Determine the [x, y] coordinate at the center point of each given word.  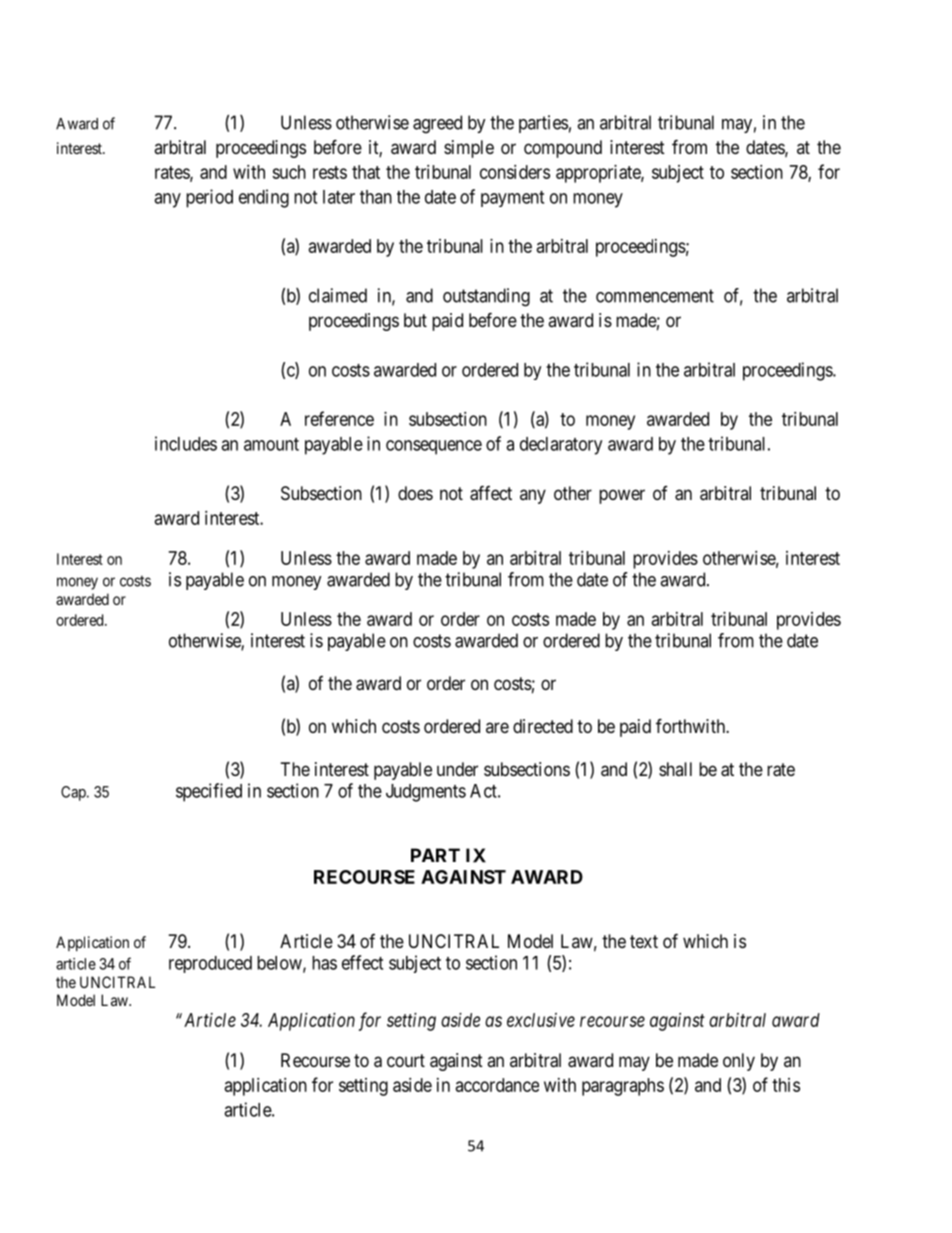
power [622, 496]
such [289, 172]
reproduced [210, 964]
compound [563, 149]
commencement [655, 296]
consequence [434, 447]
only [739, 1062]
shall [675, 769]
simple [469, 149]
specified [209, 792]
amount [271, 444]
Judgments [426, 793]
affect [491, 493]
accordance [497, 1085]
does [415, 493]
